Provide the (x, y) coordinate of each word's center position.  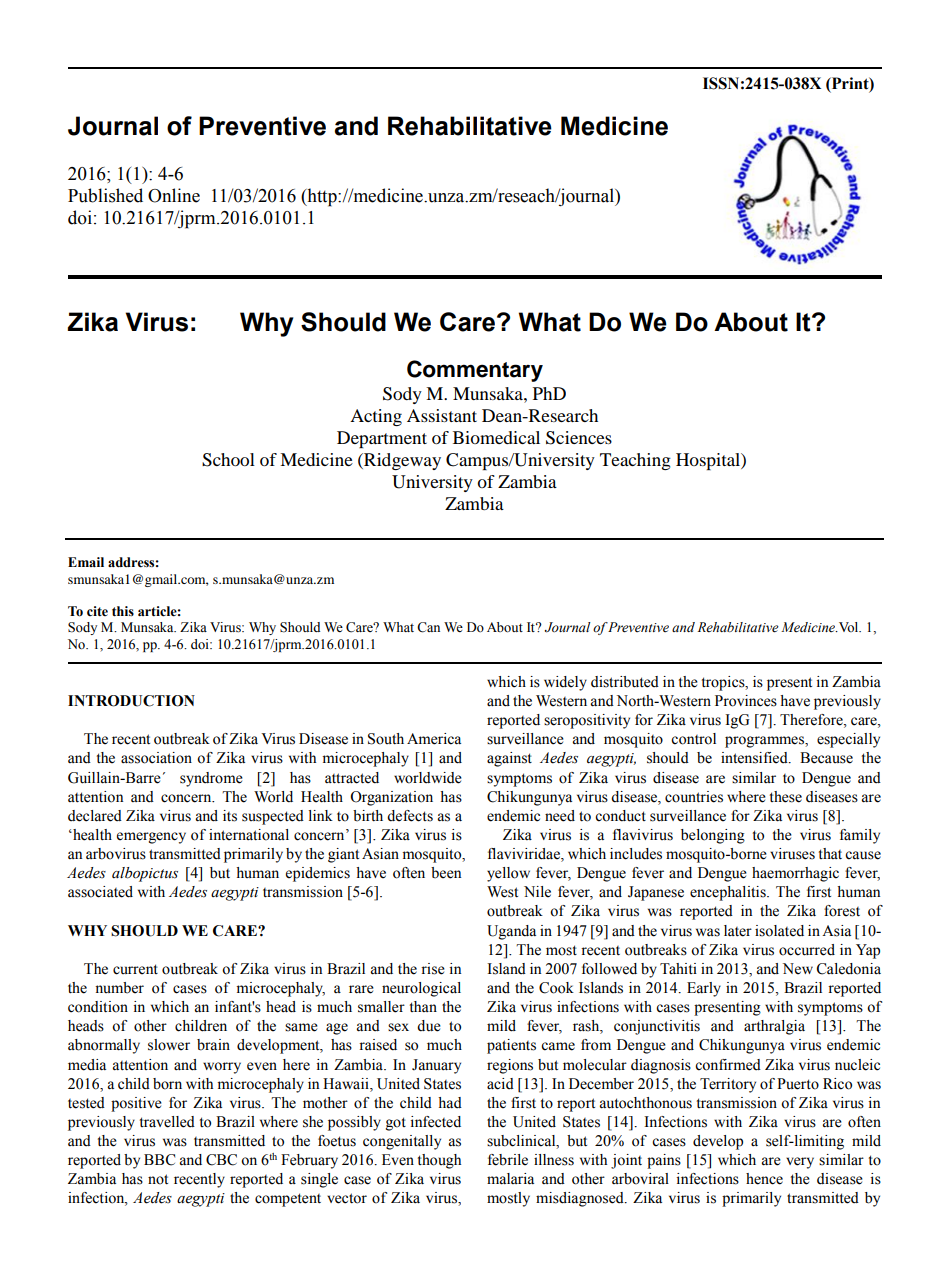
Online (174, 195)
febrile (508, 1160)
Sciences (579, 438)
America (434, 739)
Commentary (475, 371)
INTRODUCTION (131, 701)
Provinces (746, 701)
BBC (159, 1160)
